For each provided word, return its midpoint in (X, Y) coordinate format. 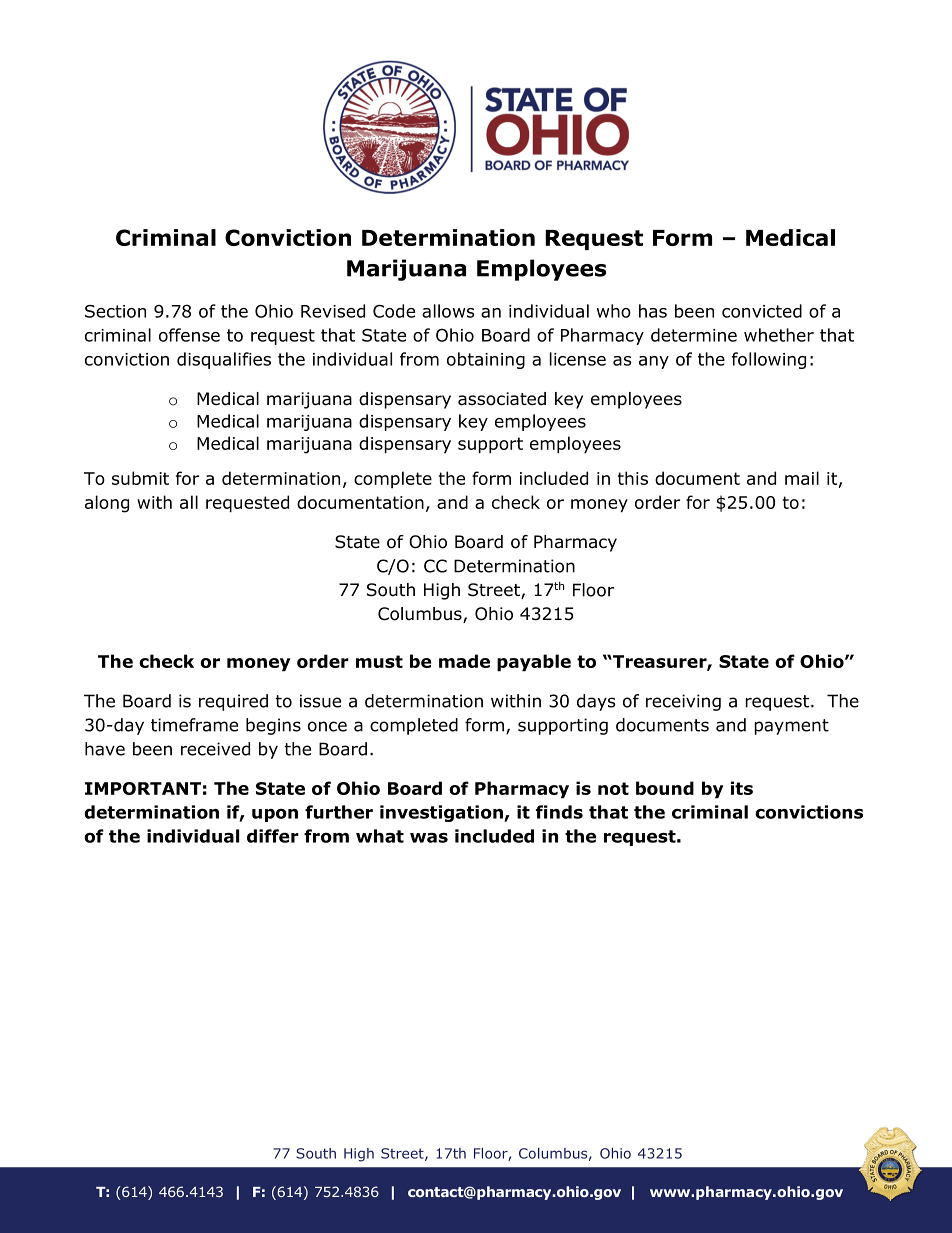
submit (140, 478)
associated (502, 399)
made (464, 661)
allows (448, 311)
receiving (683, 702)
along (107, 504)
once (327, 726)
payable (534, 663)
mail (802, 478)
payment (791, 727)
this (633, 478)
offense (189, 335)
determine (694, 335)
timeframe (194, 725)
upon (275, 815)
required (233, 702)
